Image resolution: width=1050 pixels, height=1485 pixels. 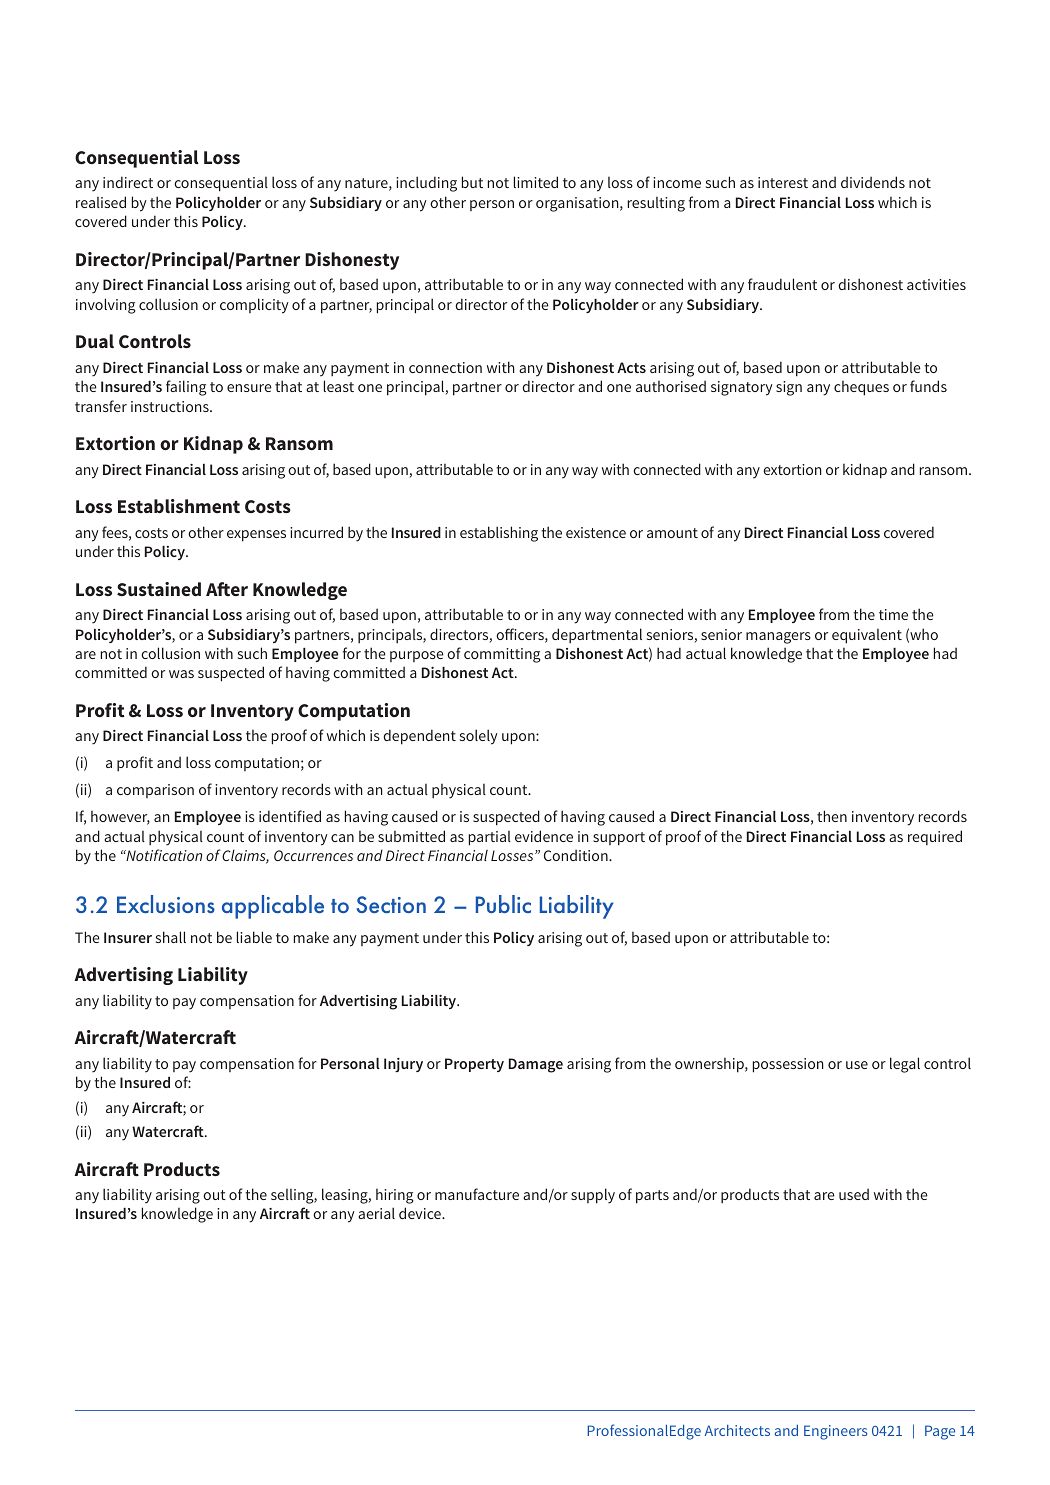 I want to click on equivalent, so click(x=867, y=636).
